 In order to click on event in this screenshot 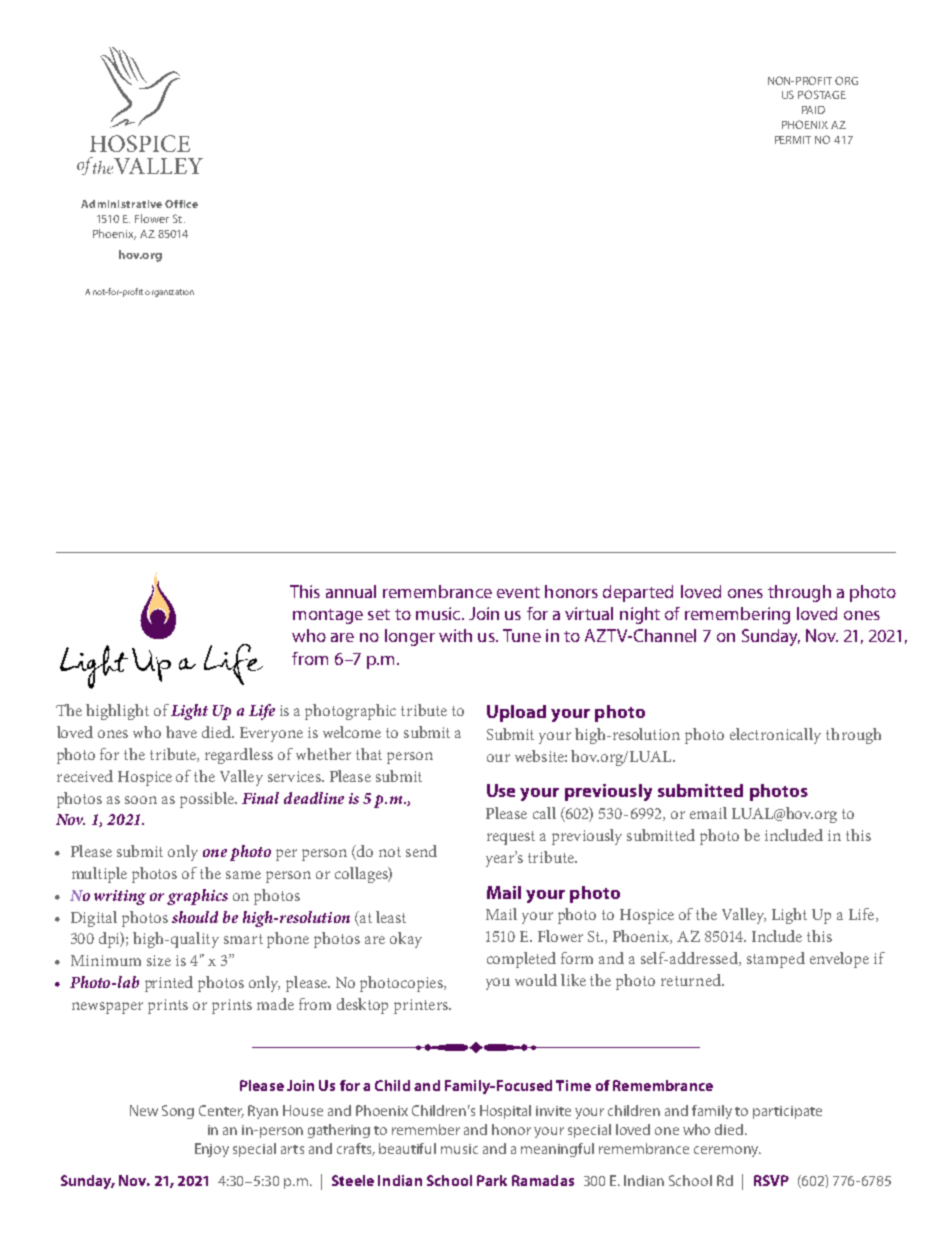, I will do `click(518, 592)`.
